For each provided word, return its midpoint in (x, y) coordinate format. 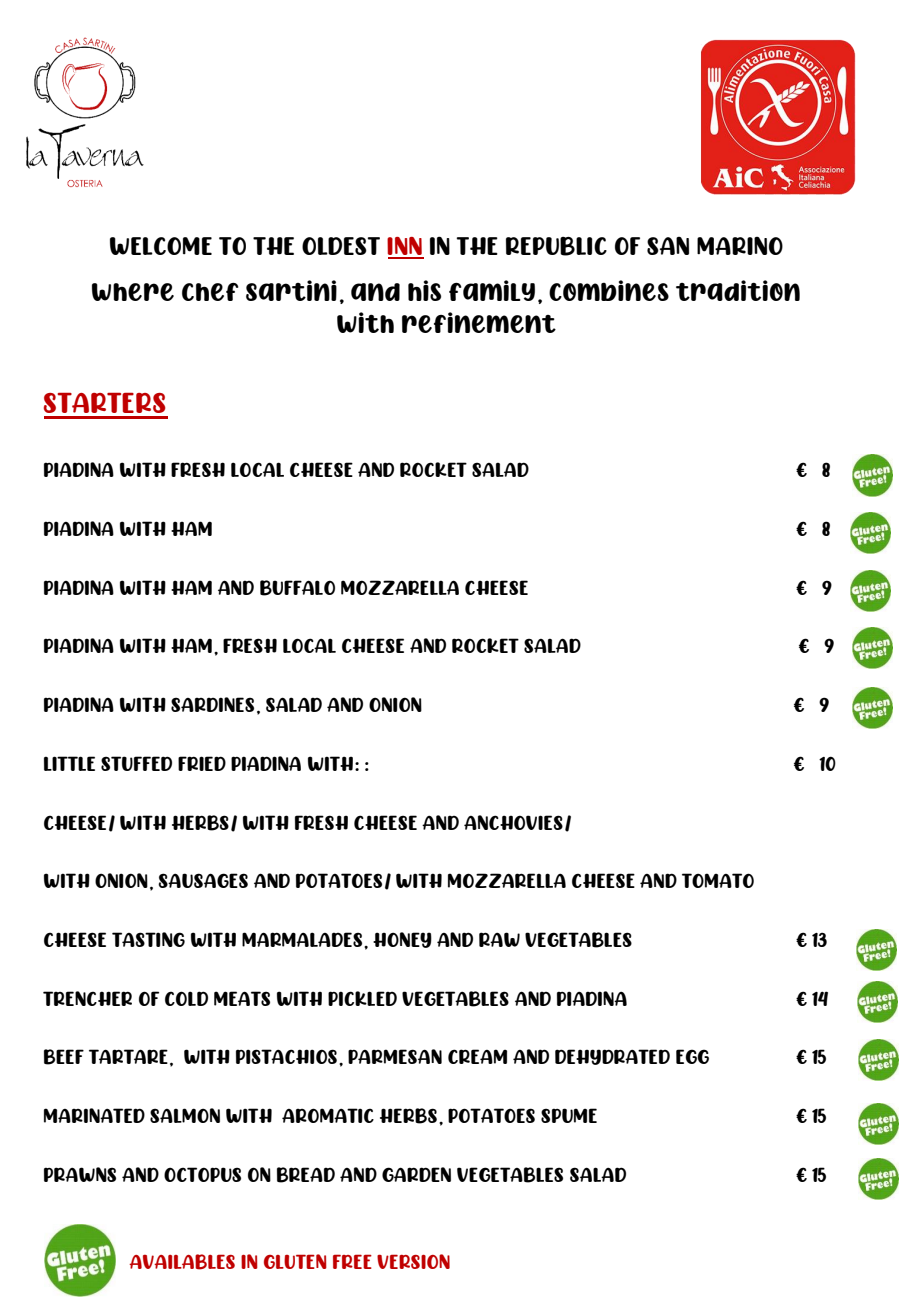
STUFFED (136, 763)
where (133, 292)
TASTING (148, 939)
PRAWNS (80, 1174)
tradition (738, 290)
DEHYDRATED (612, 1057)
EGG (692, 1056)
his (424, 290)
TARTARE (128, 1056)
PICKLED (362, 998)
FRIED (202, 763)
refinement (479, 322)
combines (609, 290)
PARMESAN (395, 1056)
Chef (210, 292)
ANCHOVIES (513, 822)
